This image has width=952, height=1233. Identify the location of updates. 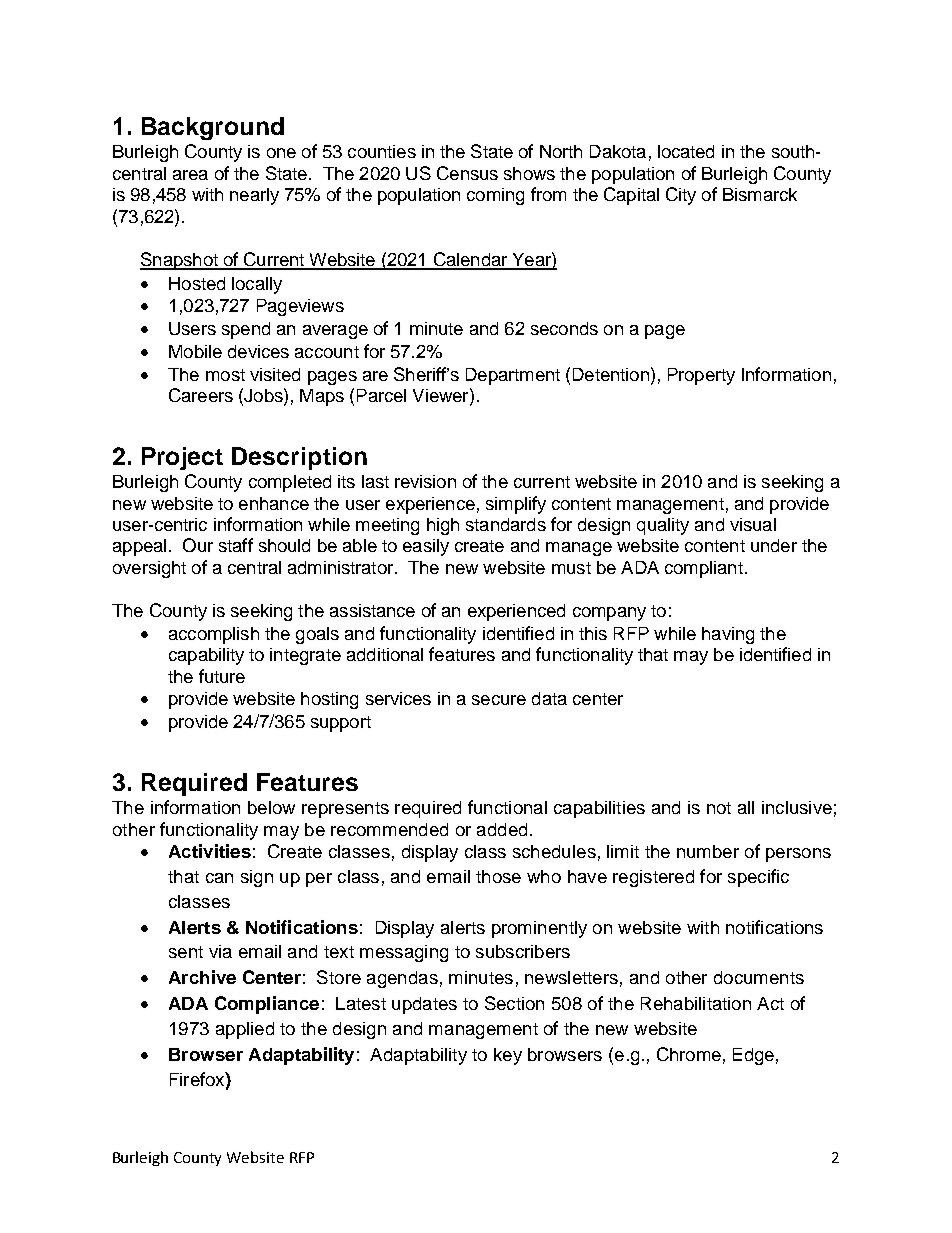
(424, 1005).
